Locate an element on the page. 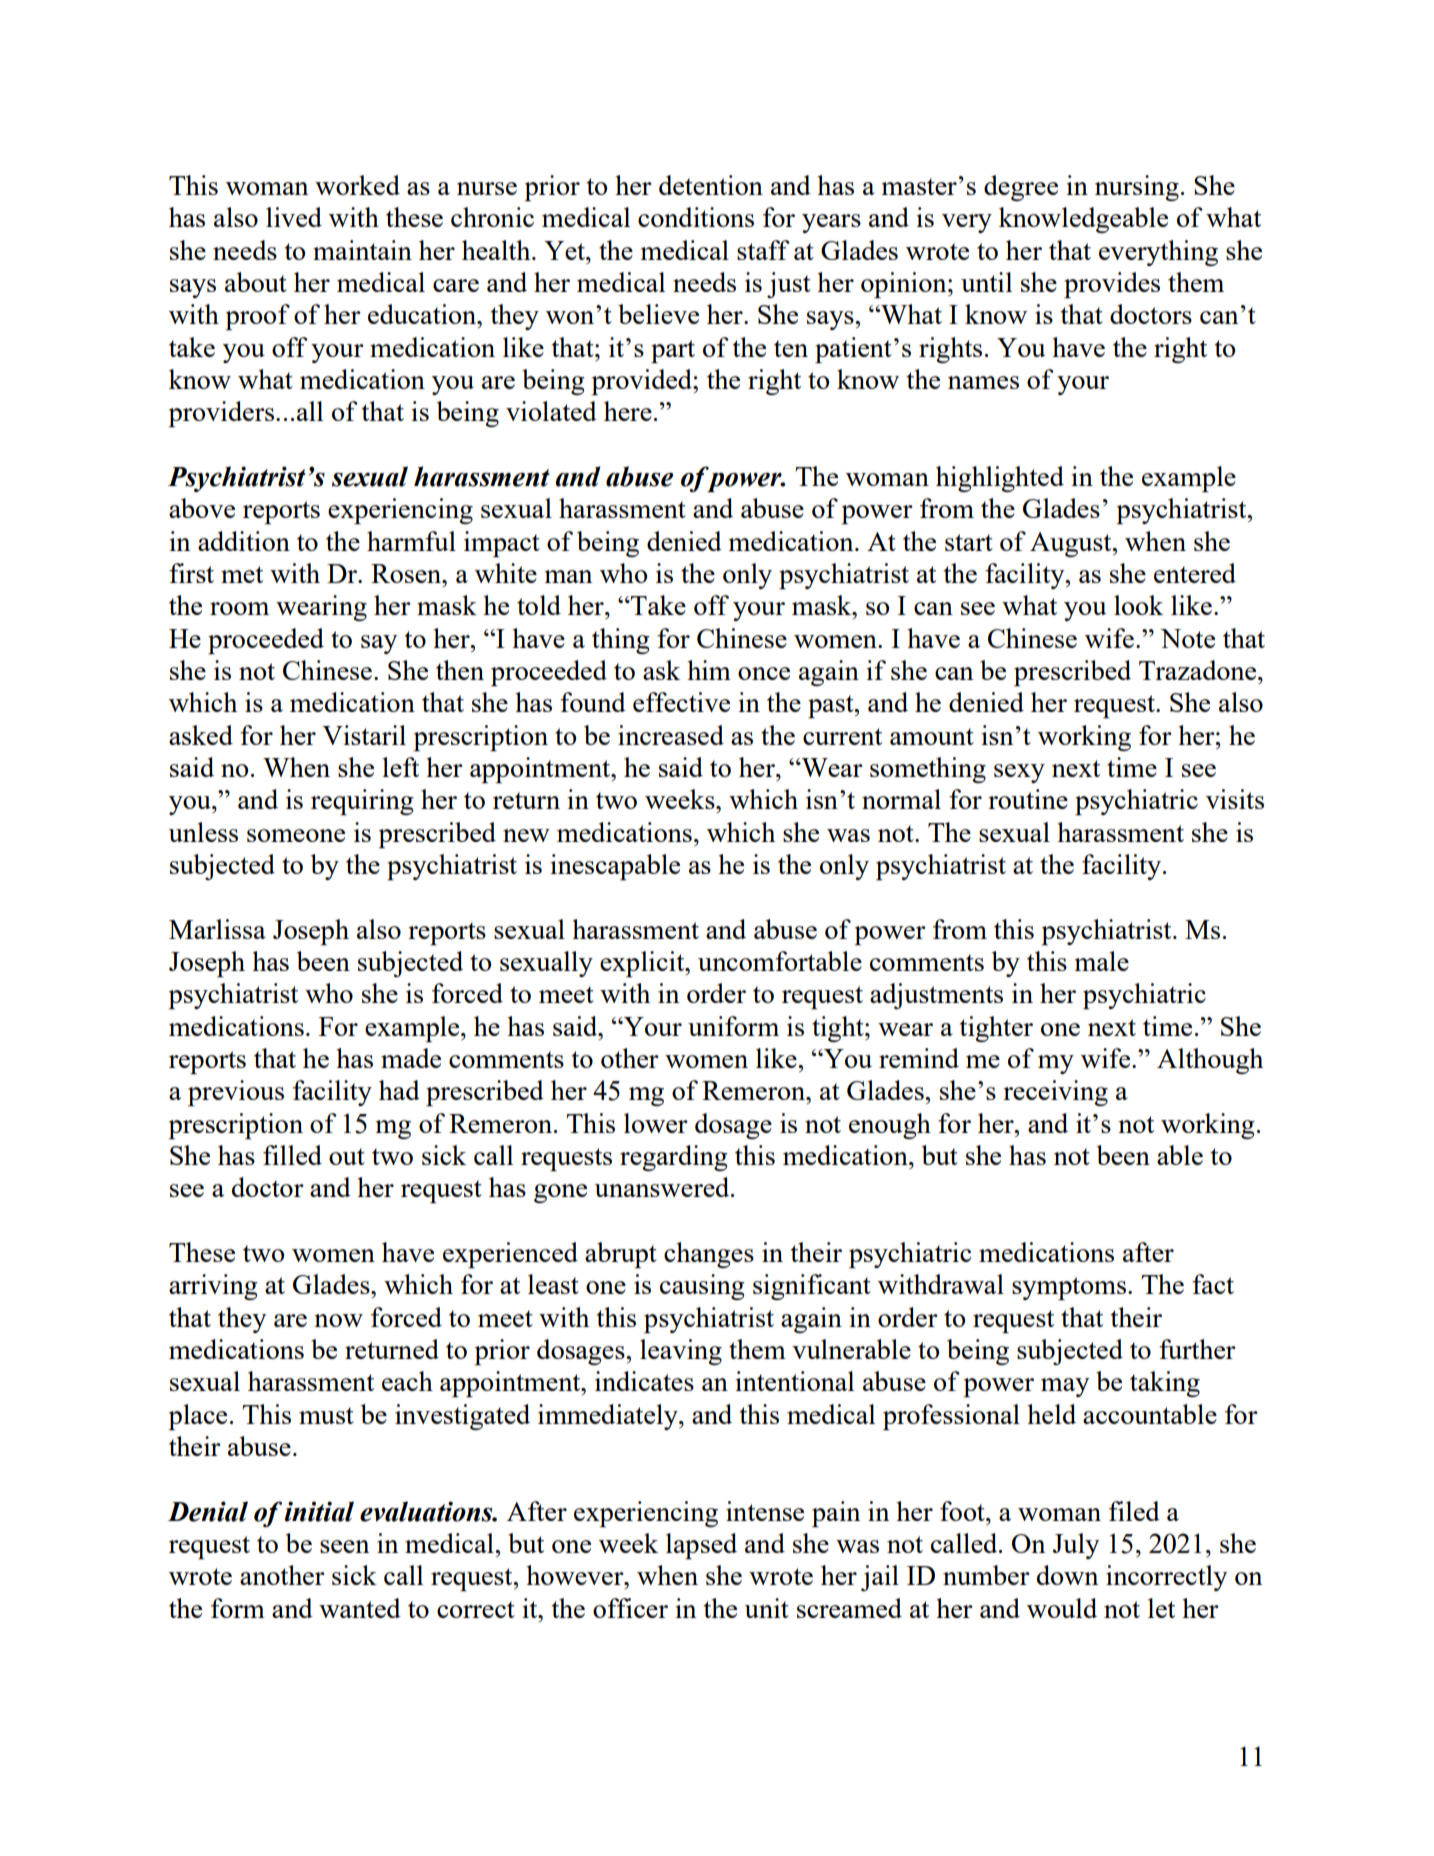 Image resolution: width=1434 pixels, height=1856 pixels. seen is located at coordinates (344, 1546).
